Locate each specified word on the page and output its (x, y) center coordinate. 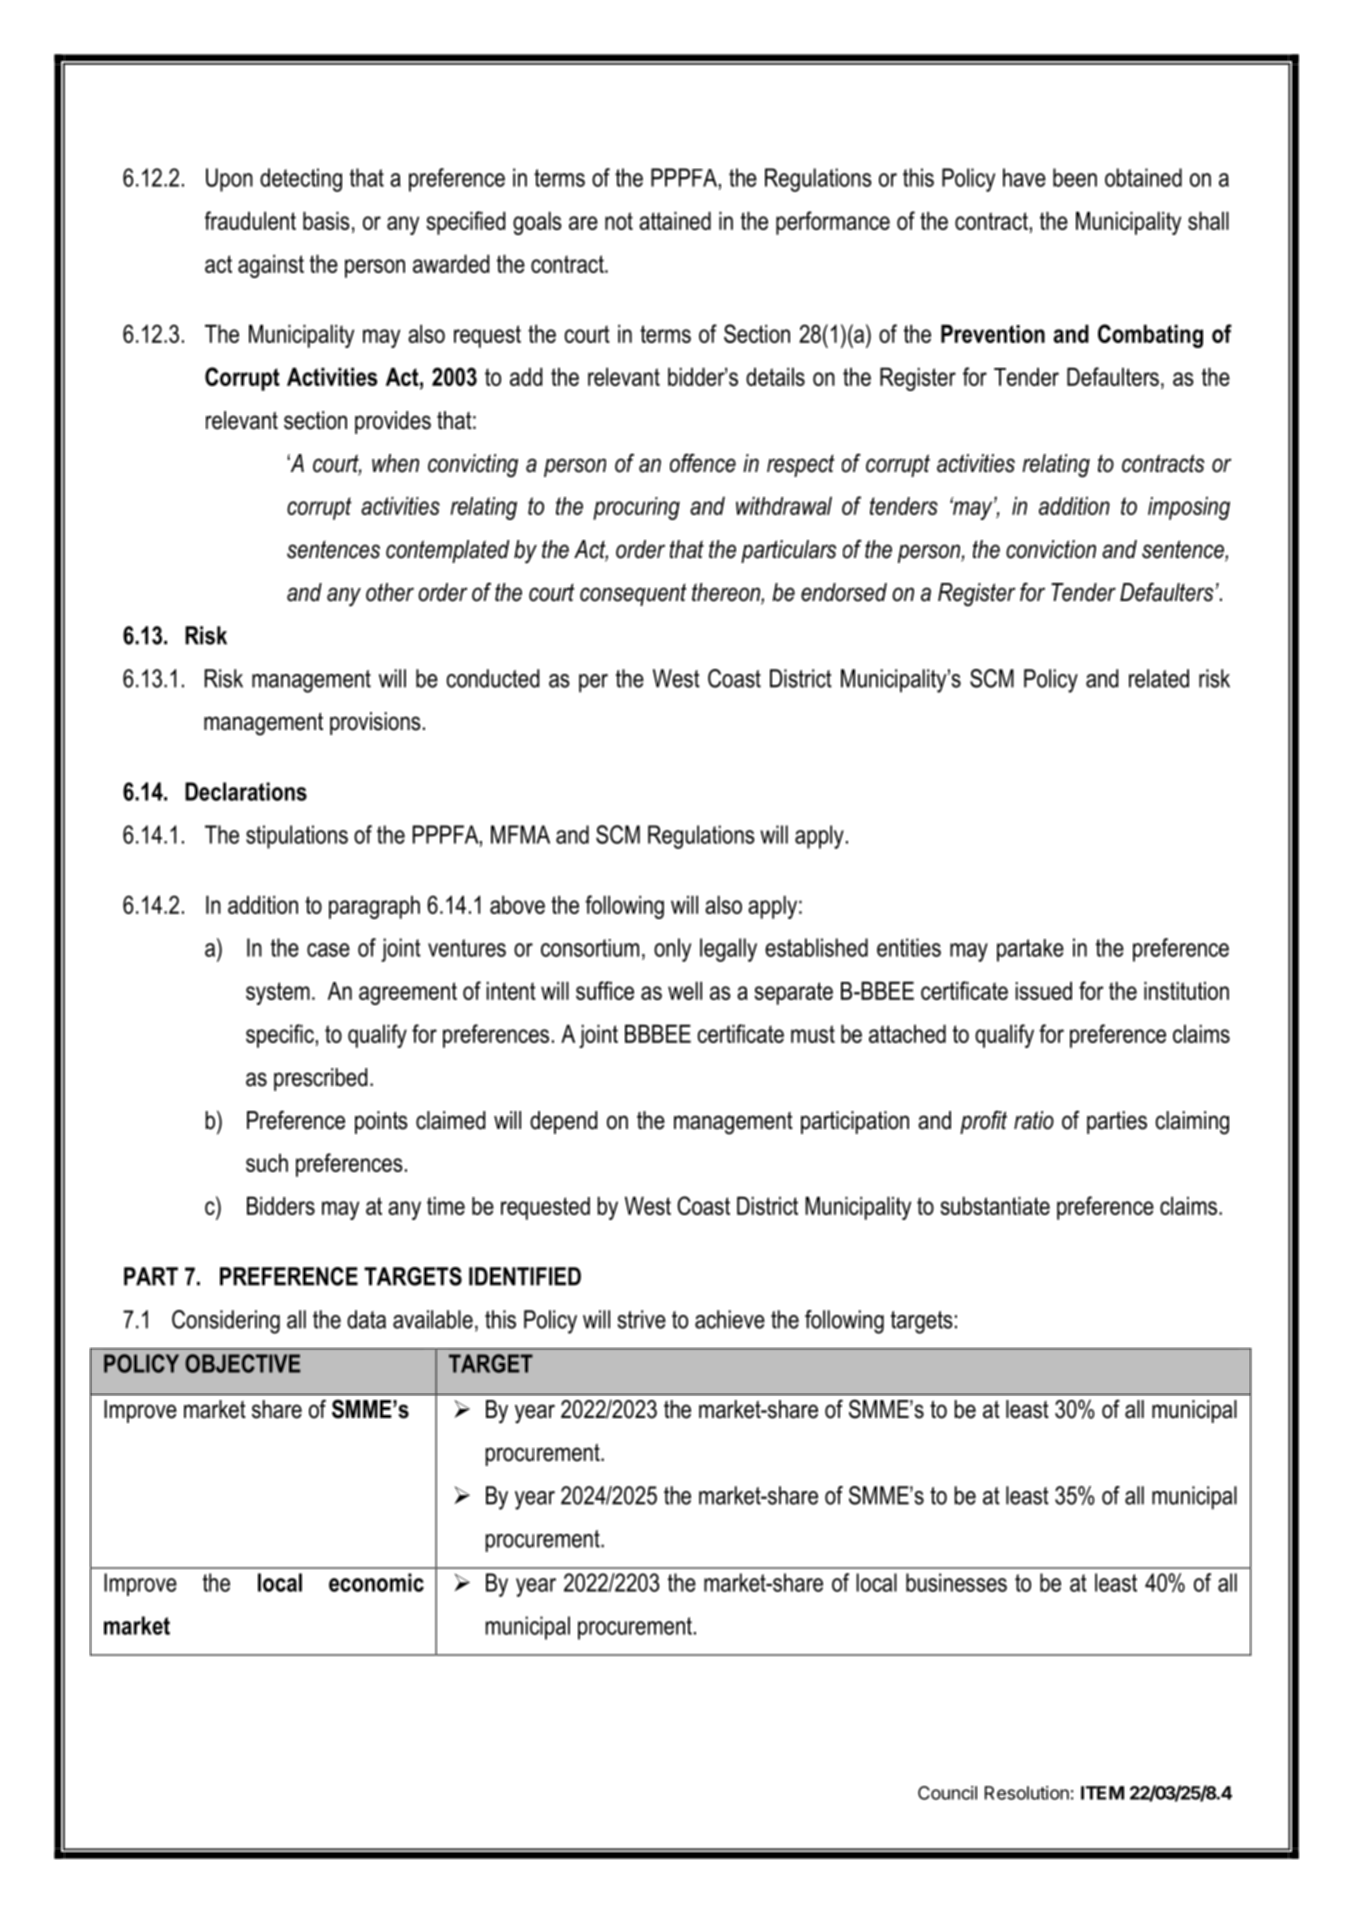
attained (675, 220)
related (1159, 678)
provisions (375, 723)
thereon (727, 593)
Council (947, 1793)
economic (376, 1582)
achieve (730, 1319)
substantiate (995, 1205)
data (366, 1319)
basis (326, 220)
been (1075, 177)
